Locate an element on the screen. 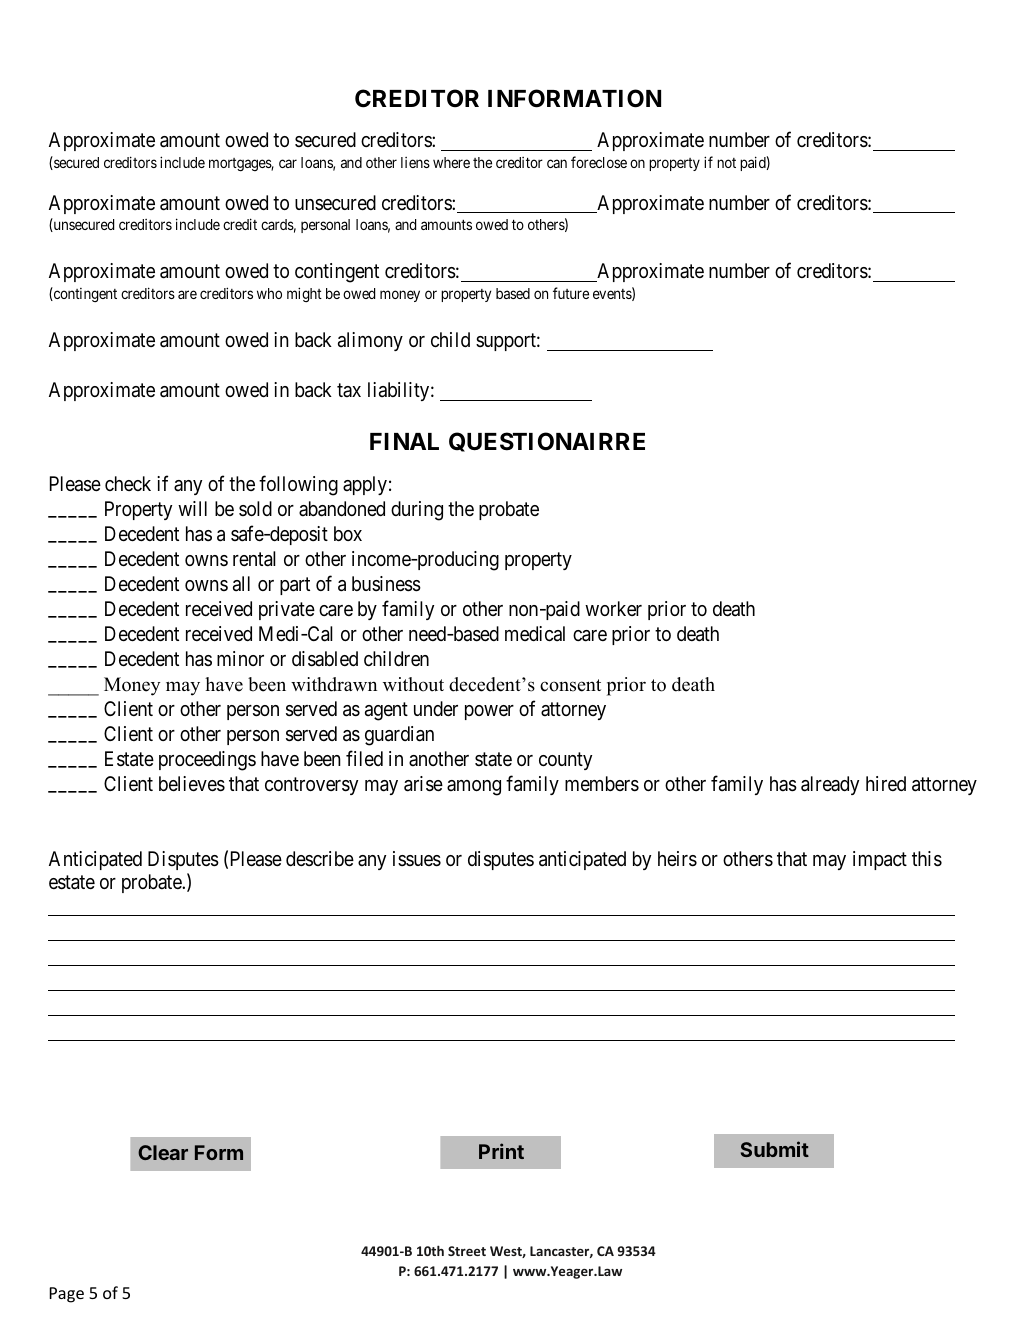 This screenshot has height=1329, width=1027. where is located at coordinates (451, 162).
